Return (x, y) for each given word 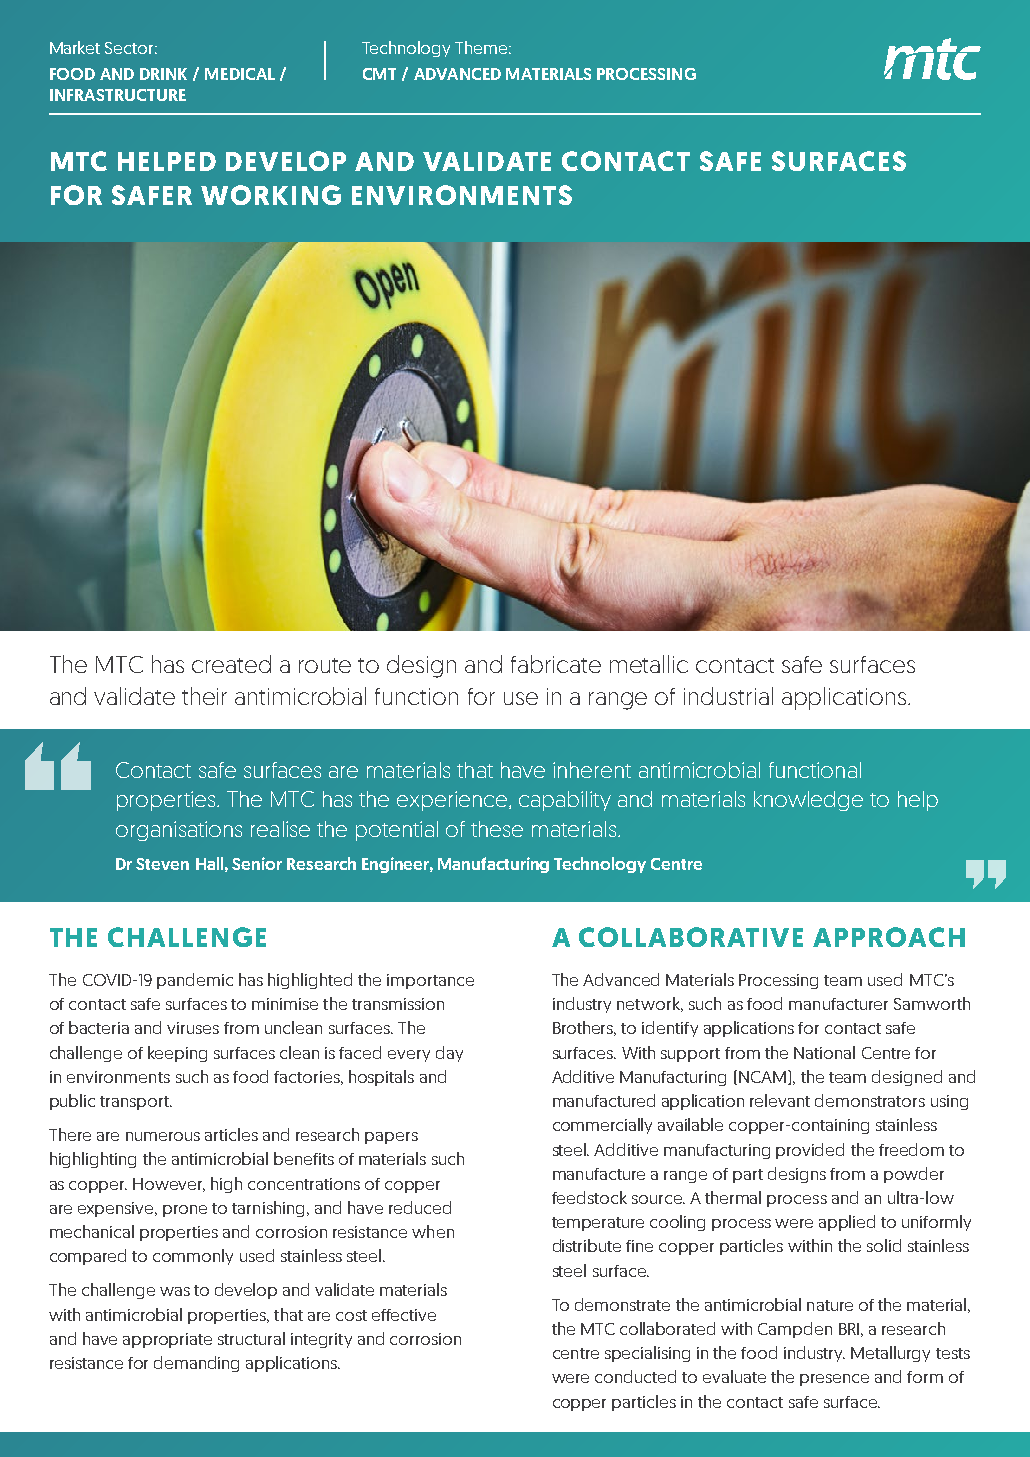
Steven (162, 864)
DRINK (163, 74)
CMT (379, 74)
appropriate (167, 1340)
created (231, 664)
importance (430, 981)
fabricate (556, 664)
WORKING (271, 195)
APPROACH (889, 937)
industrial (728, 696)
